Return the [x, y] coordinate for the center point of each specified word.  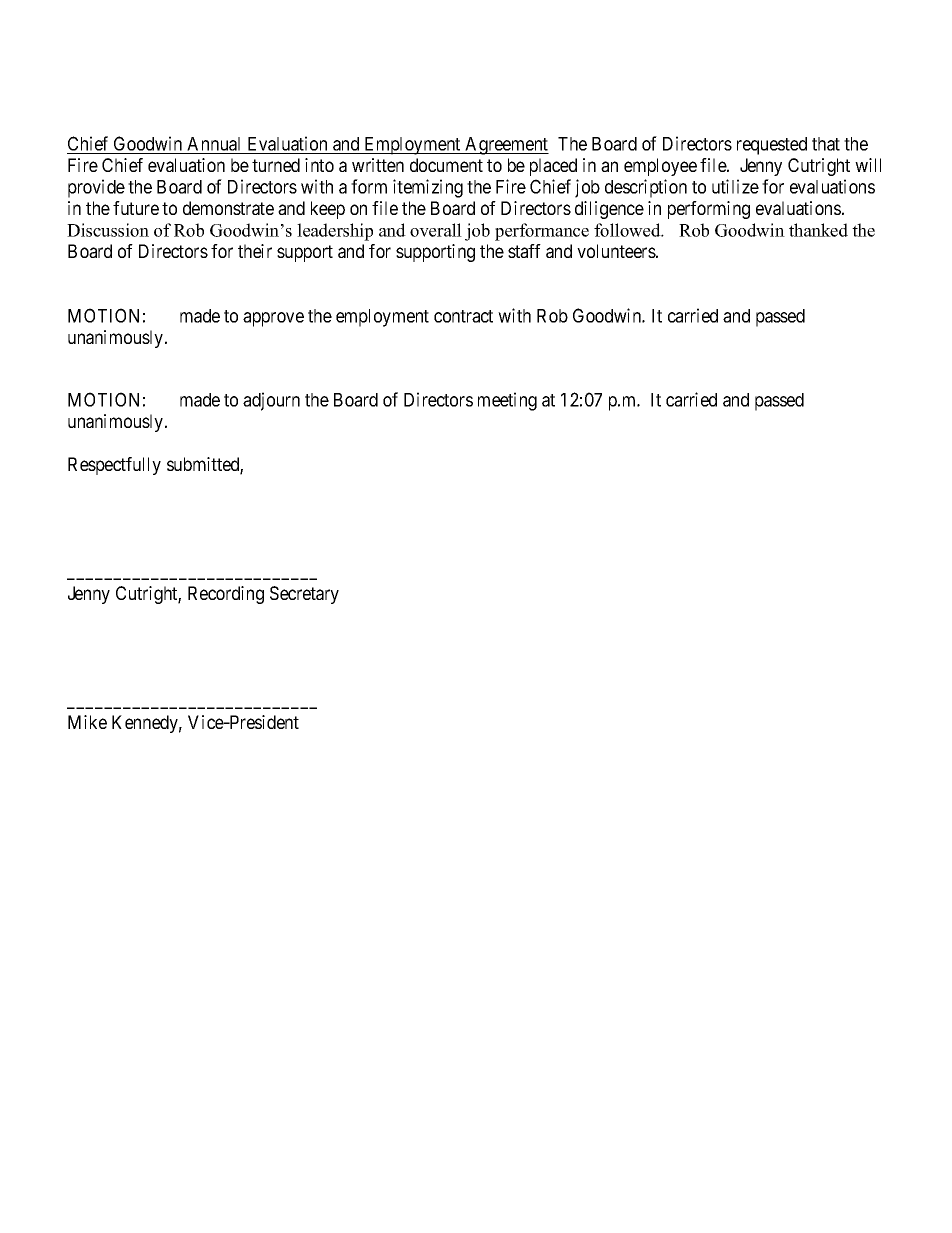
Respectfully [114, 466]
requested [772, 146]
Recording [226, 595]
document [446, 165]
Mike [87, 722]
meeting [507, 401]
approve [273, 319]
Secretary [304, 595]
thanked [818, 230]
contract [463, 316]
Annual [214, 145]
